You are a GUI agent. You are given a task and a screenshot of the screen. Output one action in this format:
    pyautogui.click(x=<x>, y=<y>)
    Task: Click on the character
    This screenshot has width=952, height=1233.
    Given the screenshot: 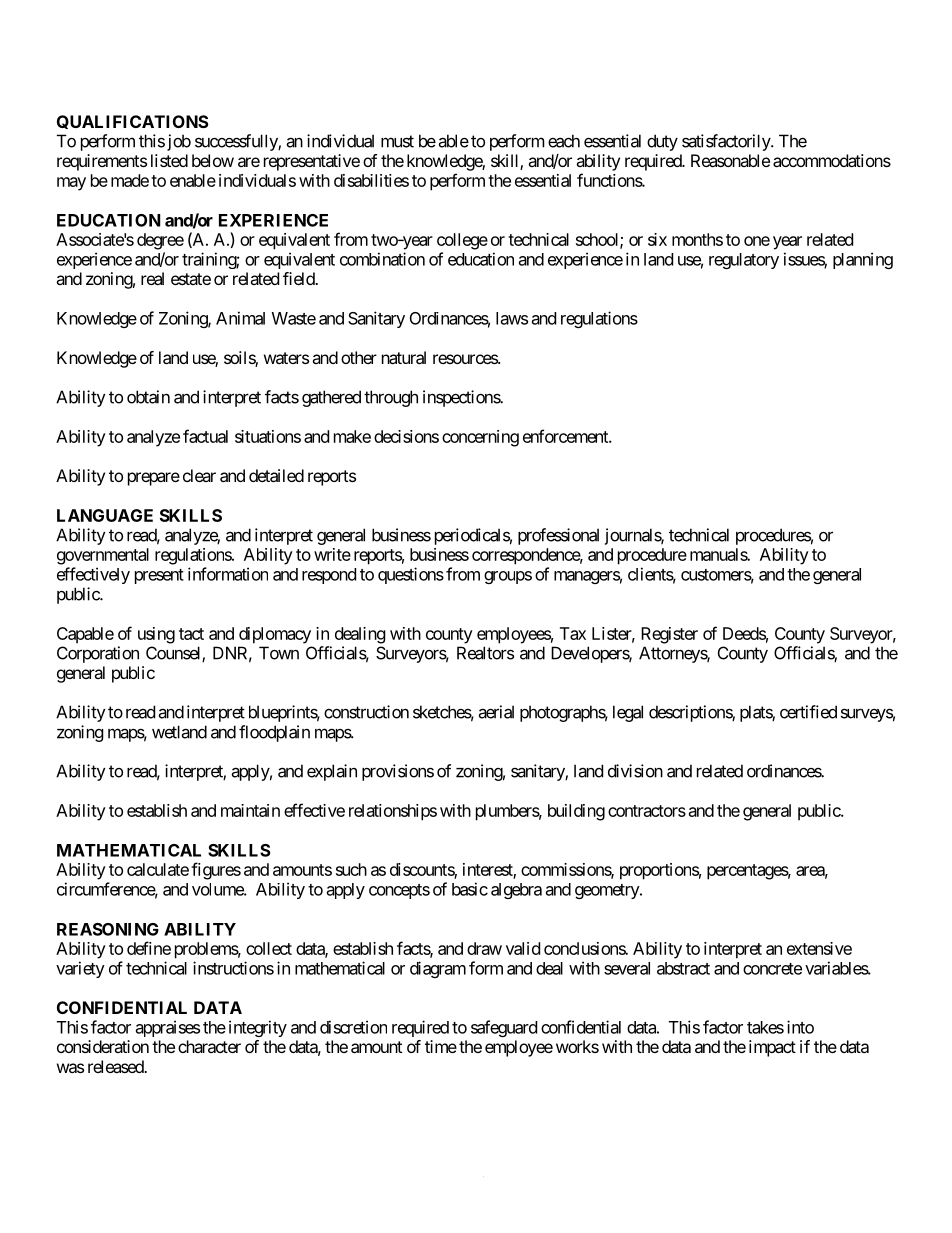 What is the action you would take?
    pyautogui.click(x=209, y=1046)
